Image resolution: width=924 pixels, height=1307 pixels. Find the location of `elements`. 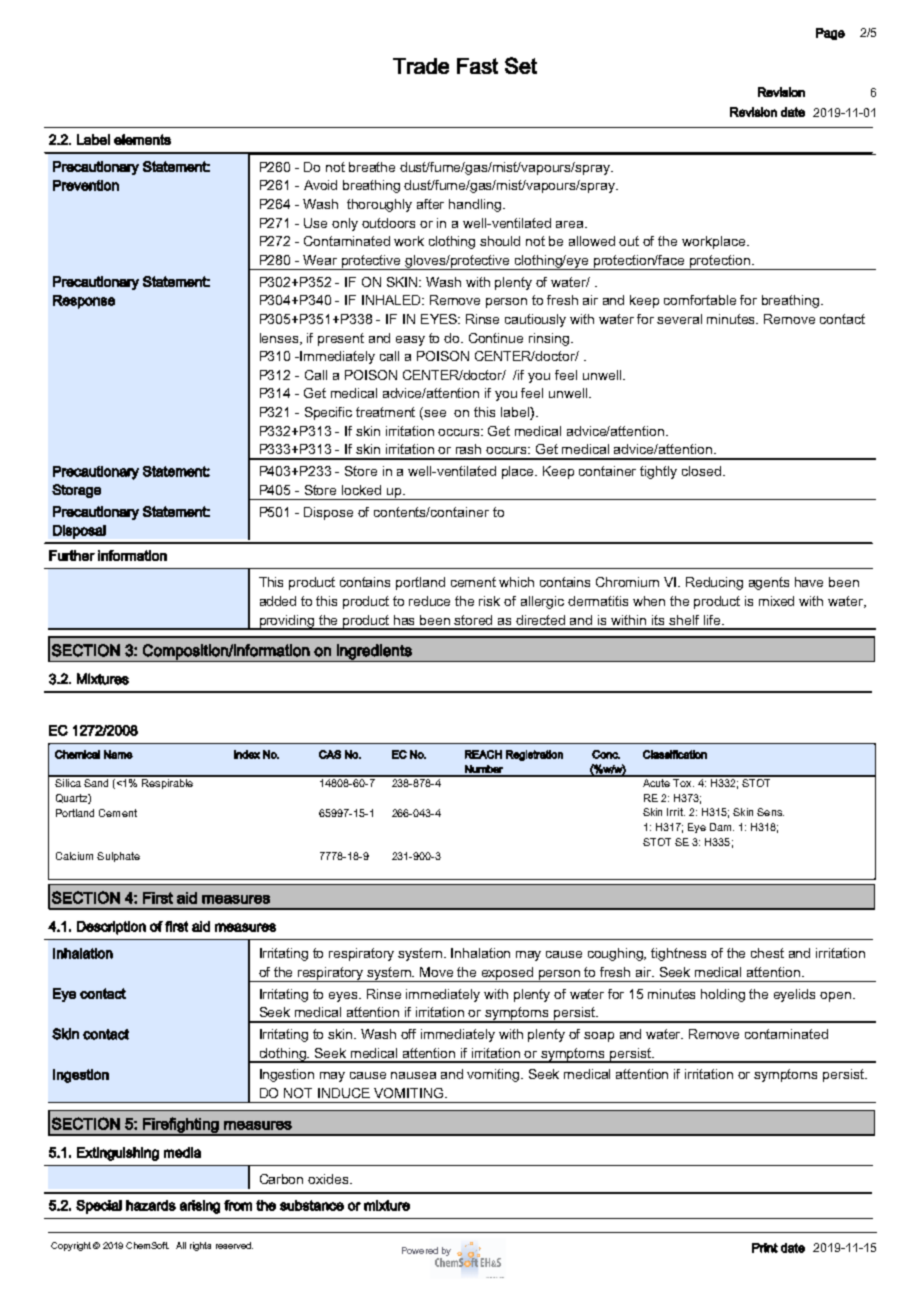

elements is located at coordinates (142, 139).
